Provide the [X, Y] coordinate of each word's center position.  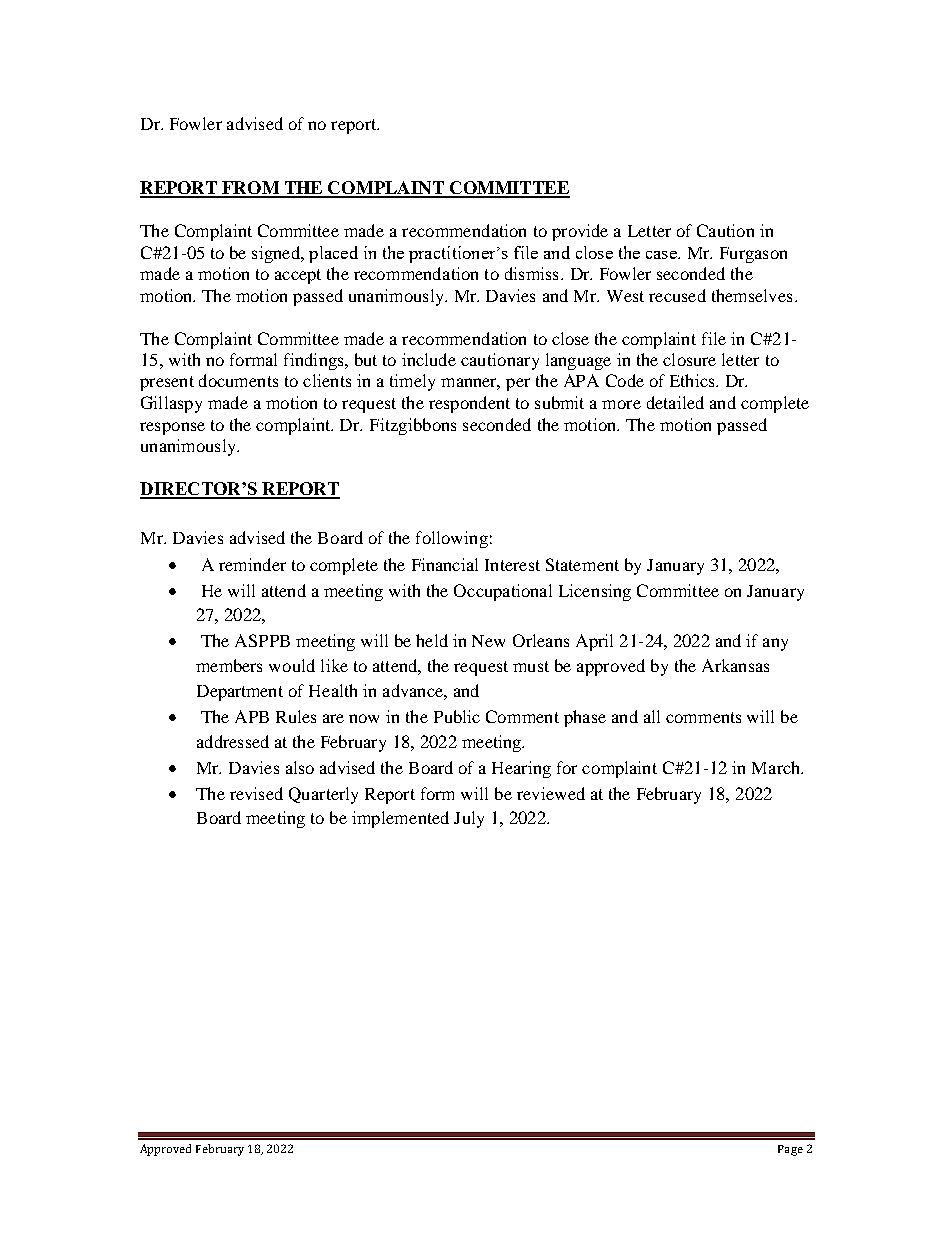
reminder [252, 564]
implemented [400, 819]
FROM [250, 189]
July [469, 819]
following [452, 539]
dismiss [531, 273]
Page [790, 1150]
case [662, 255]
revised [256, 793]
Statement [582, 564]
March [777, 767]
